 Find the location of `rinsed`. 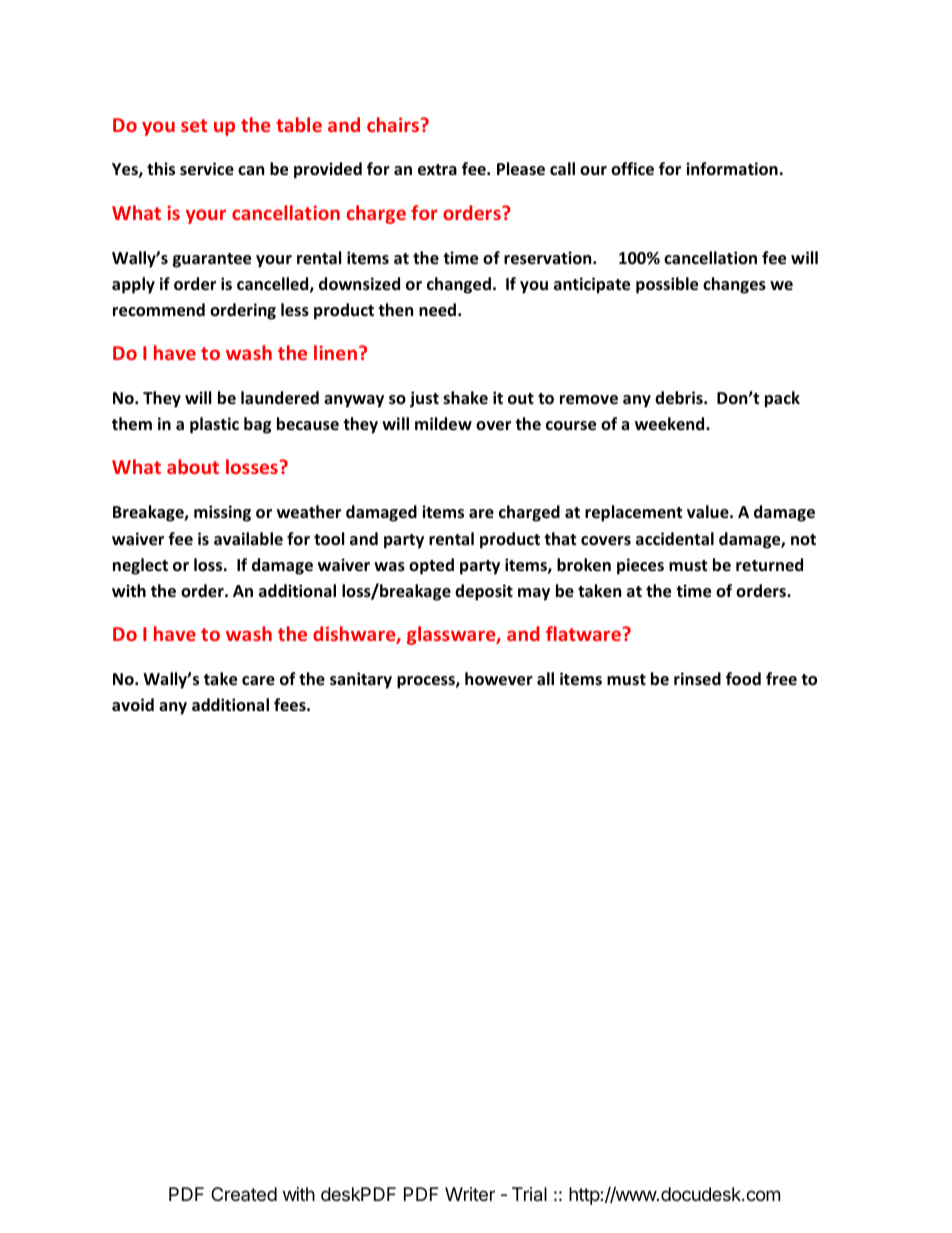

rinsed is located at coordinates (697, 678).
